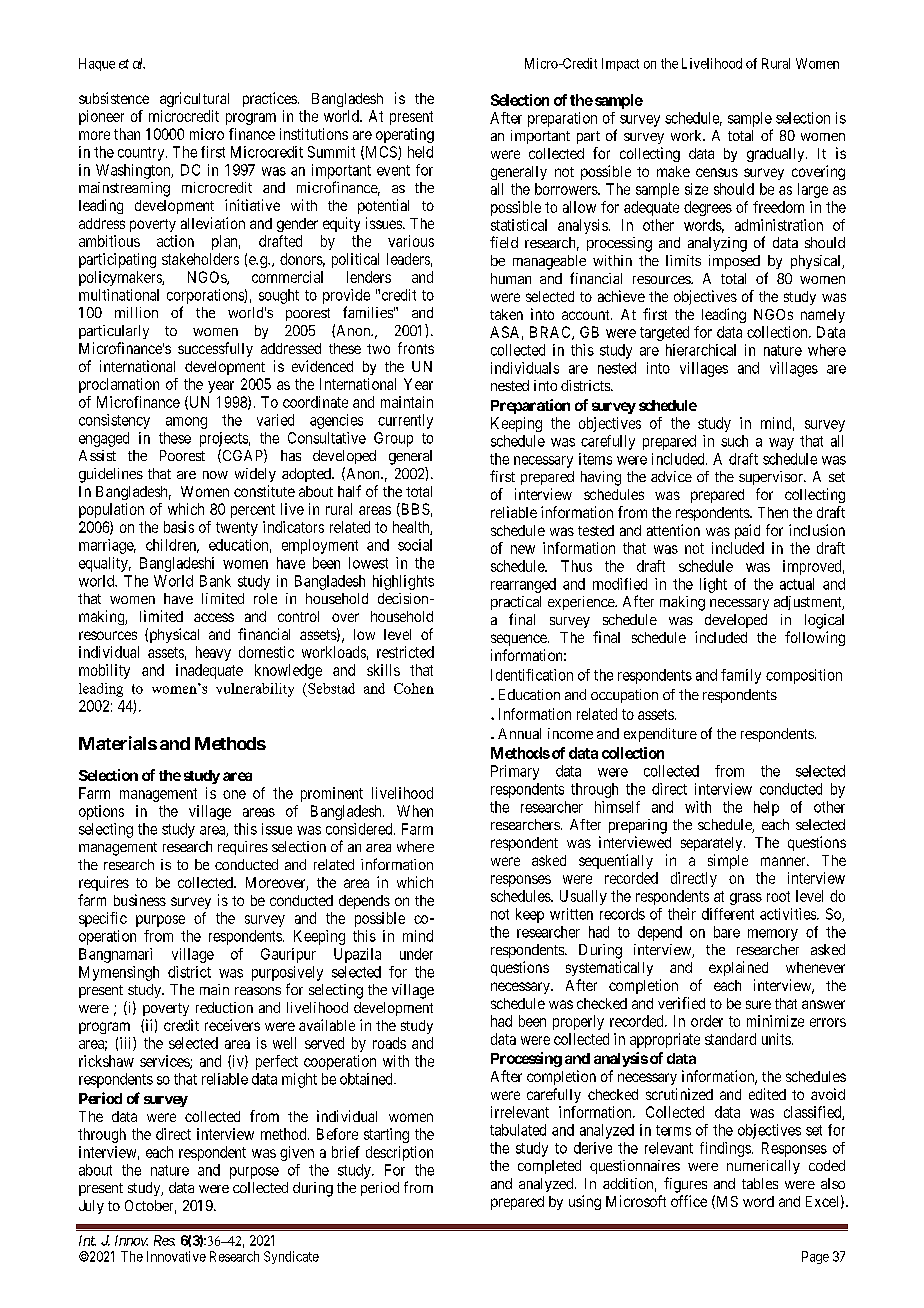 This document has width=924, height=1308. Describe the element at coordinates (399, 1153) in the document. I see `description` at that location.
